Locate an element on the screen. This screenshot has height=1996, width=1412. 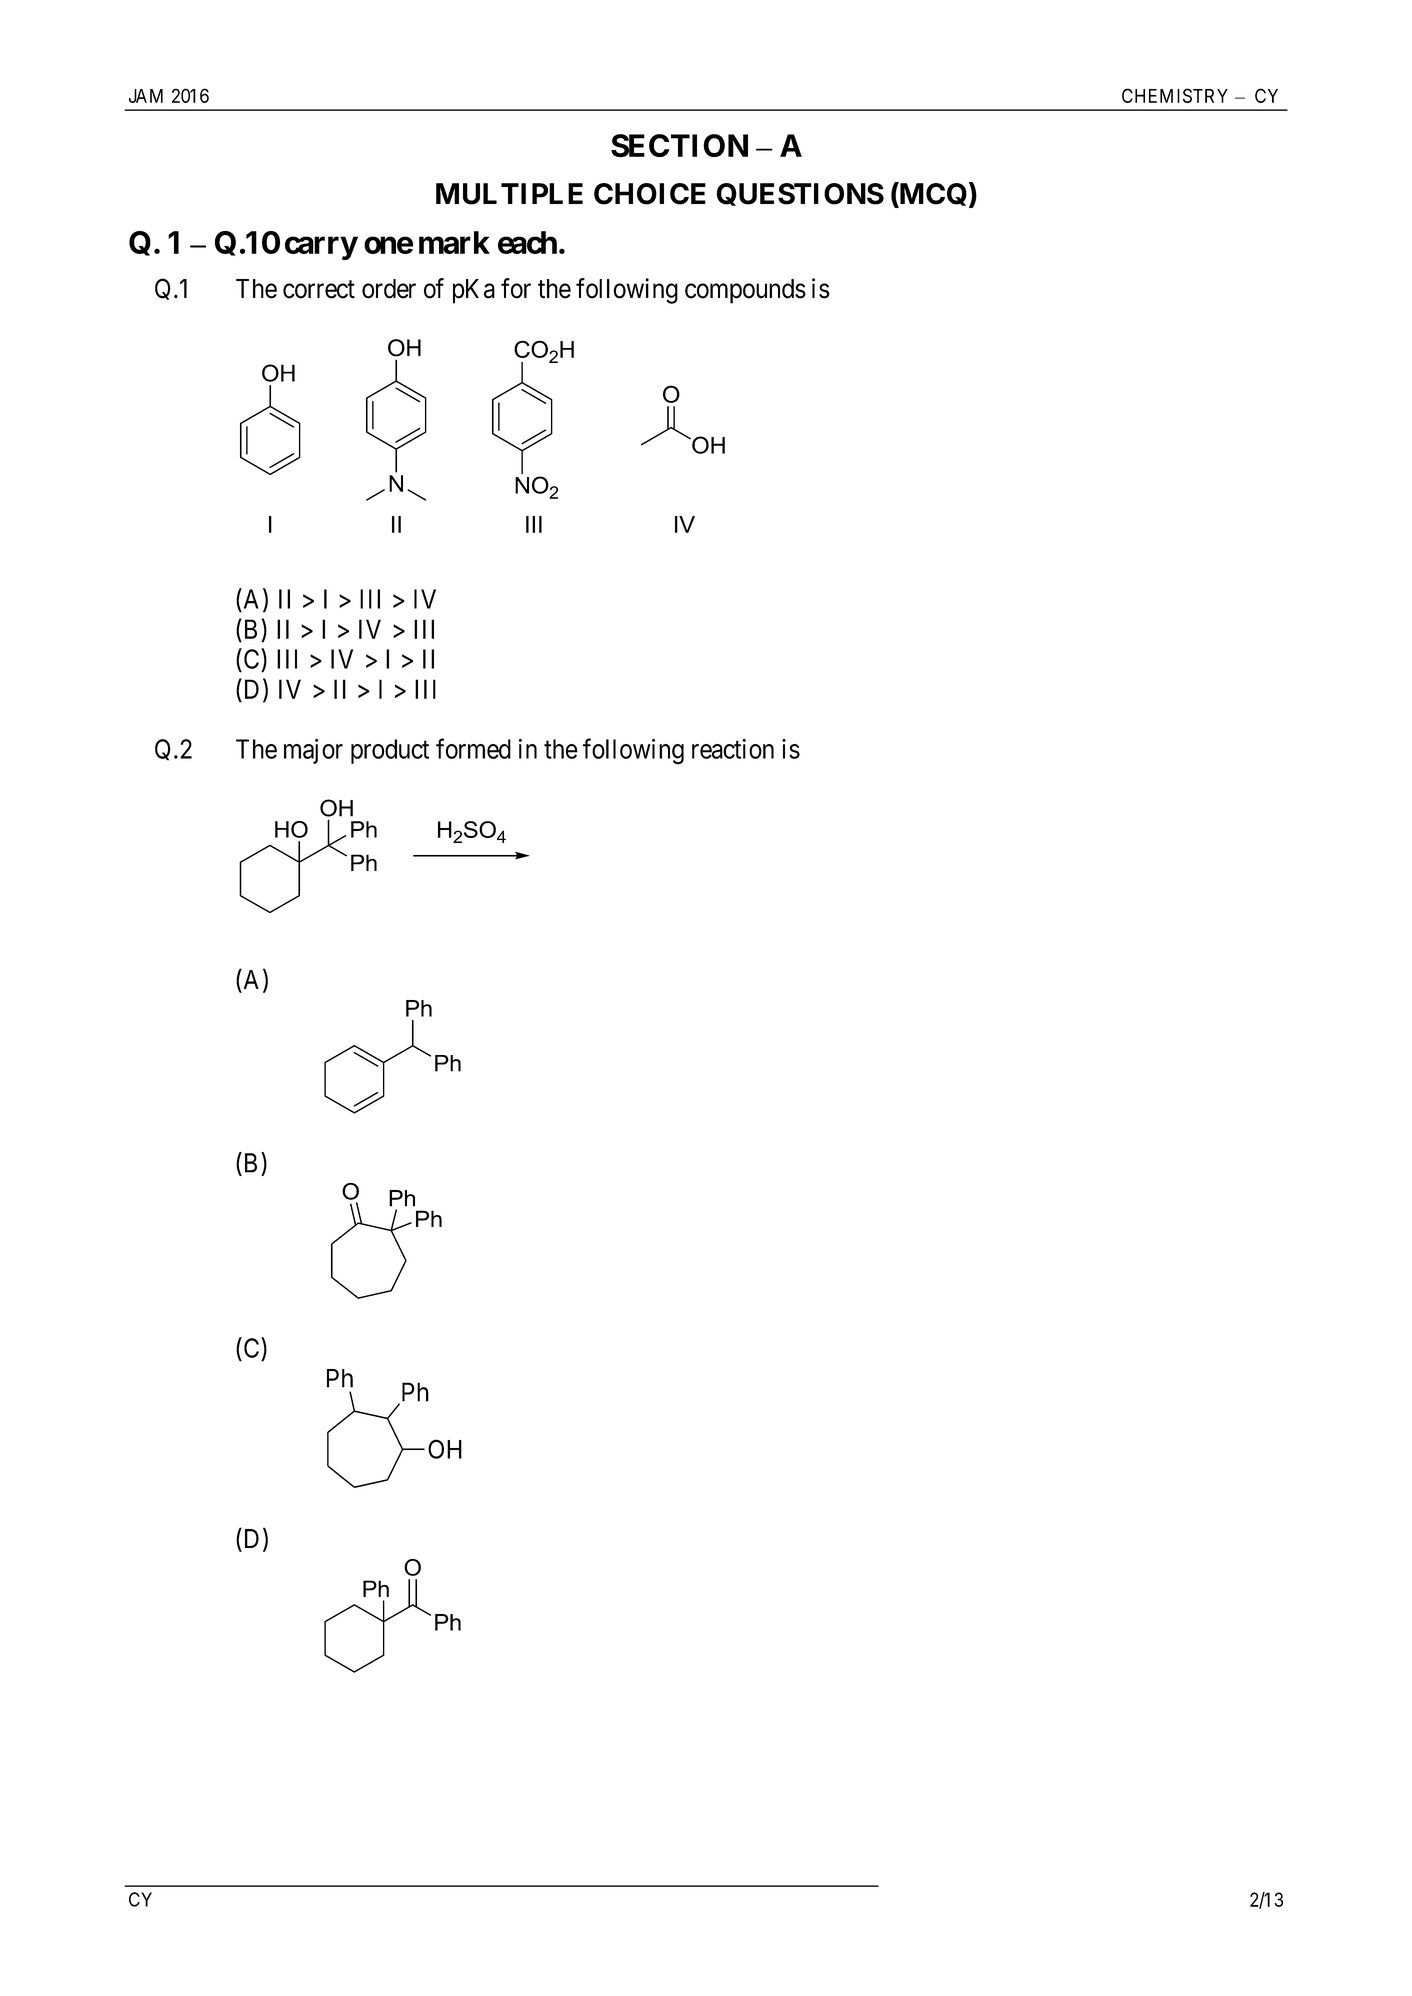
CHOICE is located at coordinates (650, 194).
